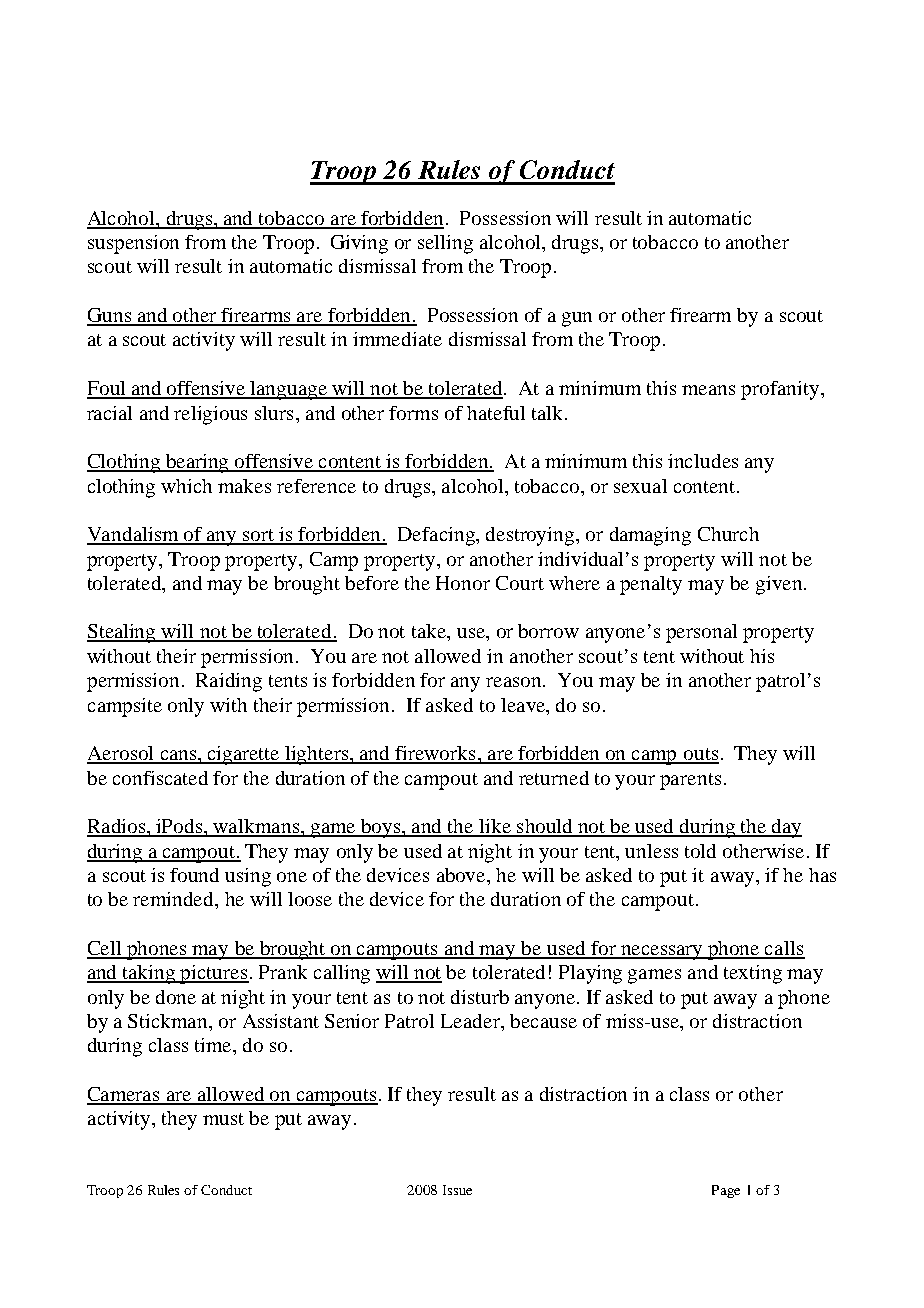  What do you see at coordinates (223, 1119) in the document?
I see `must` at bounding box center [223, 1119].
